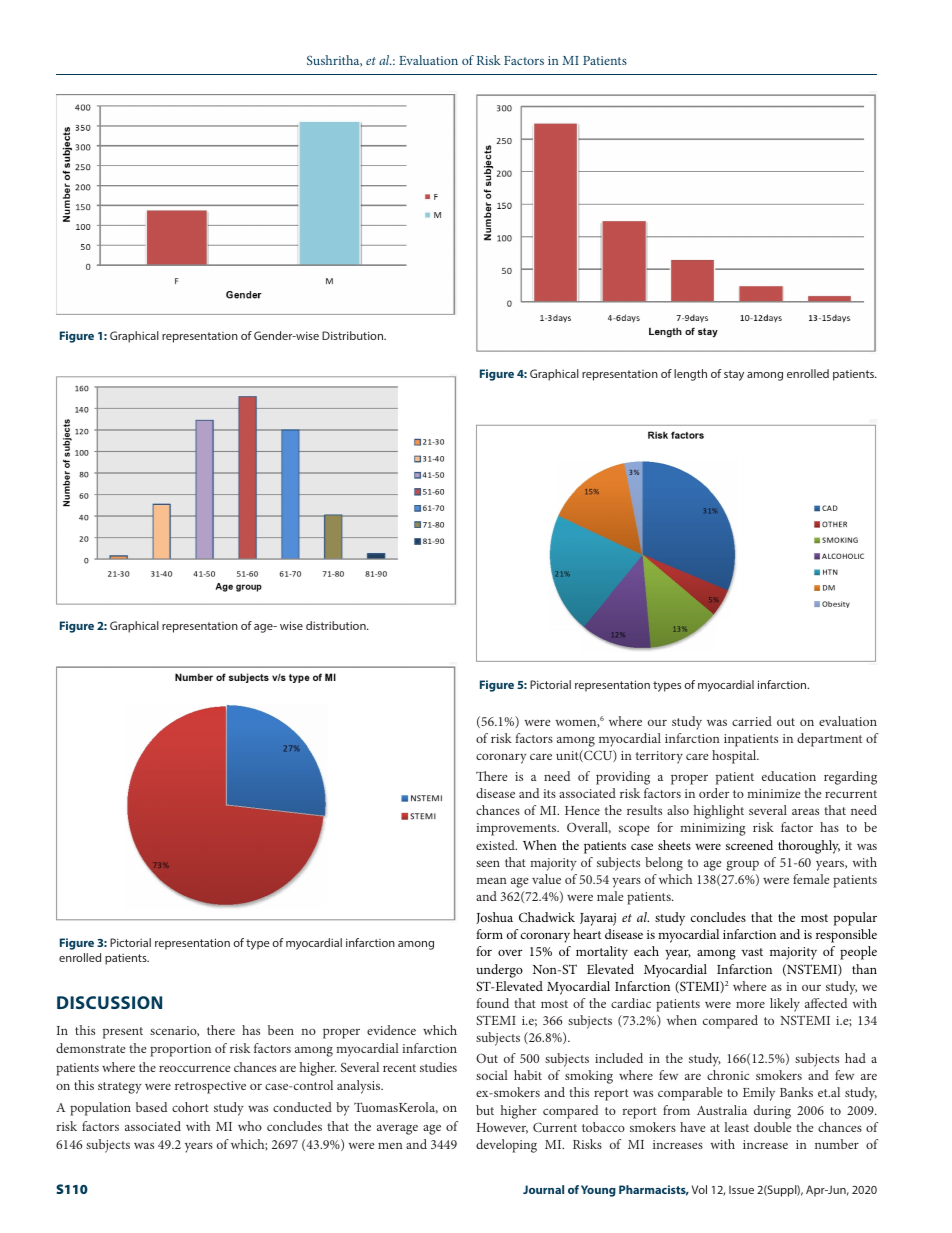 The height and width of the image is (1233, 952). Describe the element at coordinates (496, 845) in the image. I see `existed` at that location.
